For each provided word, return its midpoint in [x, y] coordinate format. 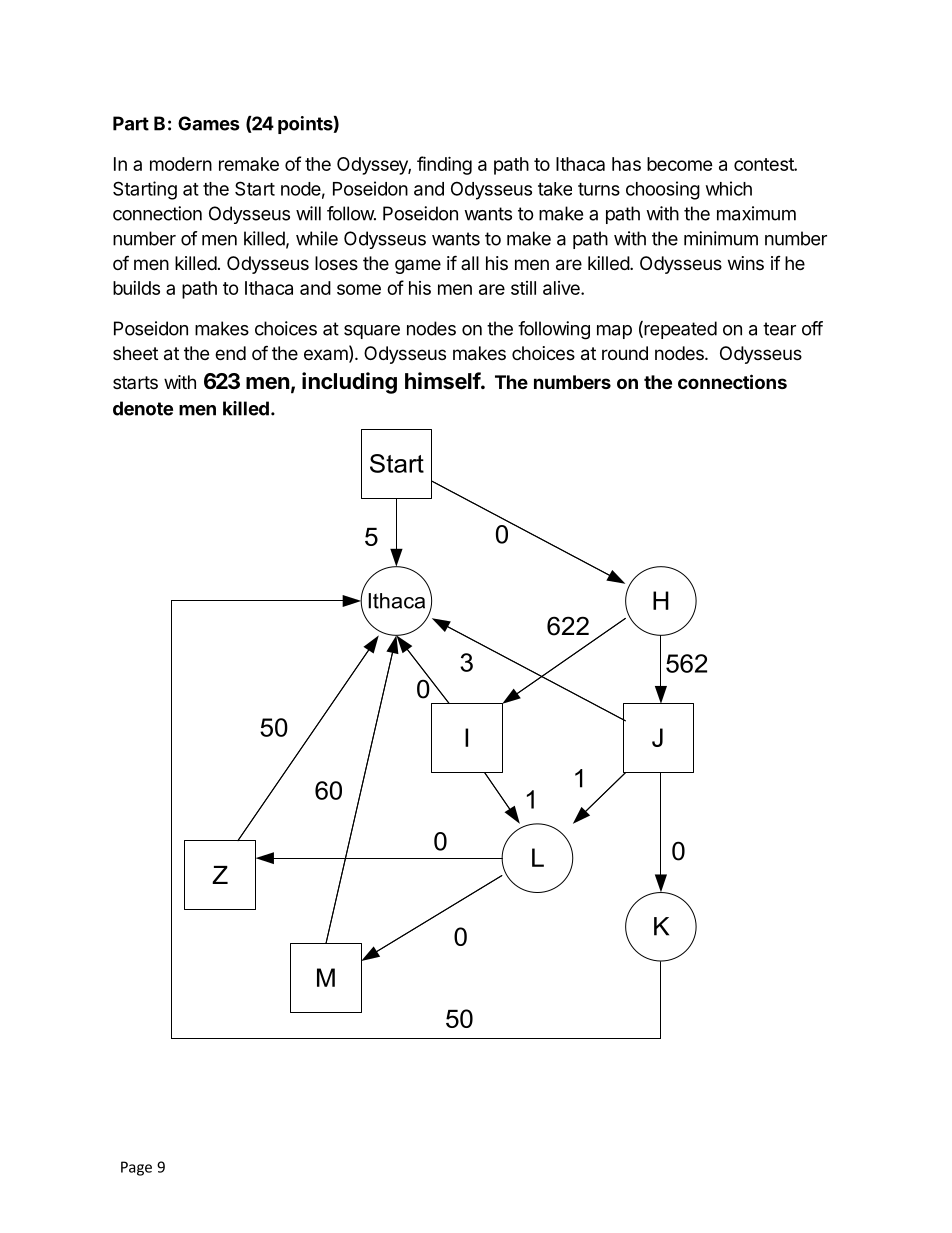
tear [779, 329]
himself [443, 381]
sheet [135, 353]
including [349, 383]
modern [181, 164]
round [625, 353]
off [812, 328]
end [230, 353]
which [729, 188]
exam [326, 355]
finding [444, 165]
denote [143, 408]
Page [136, 1168]
